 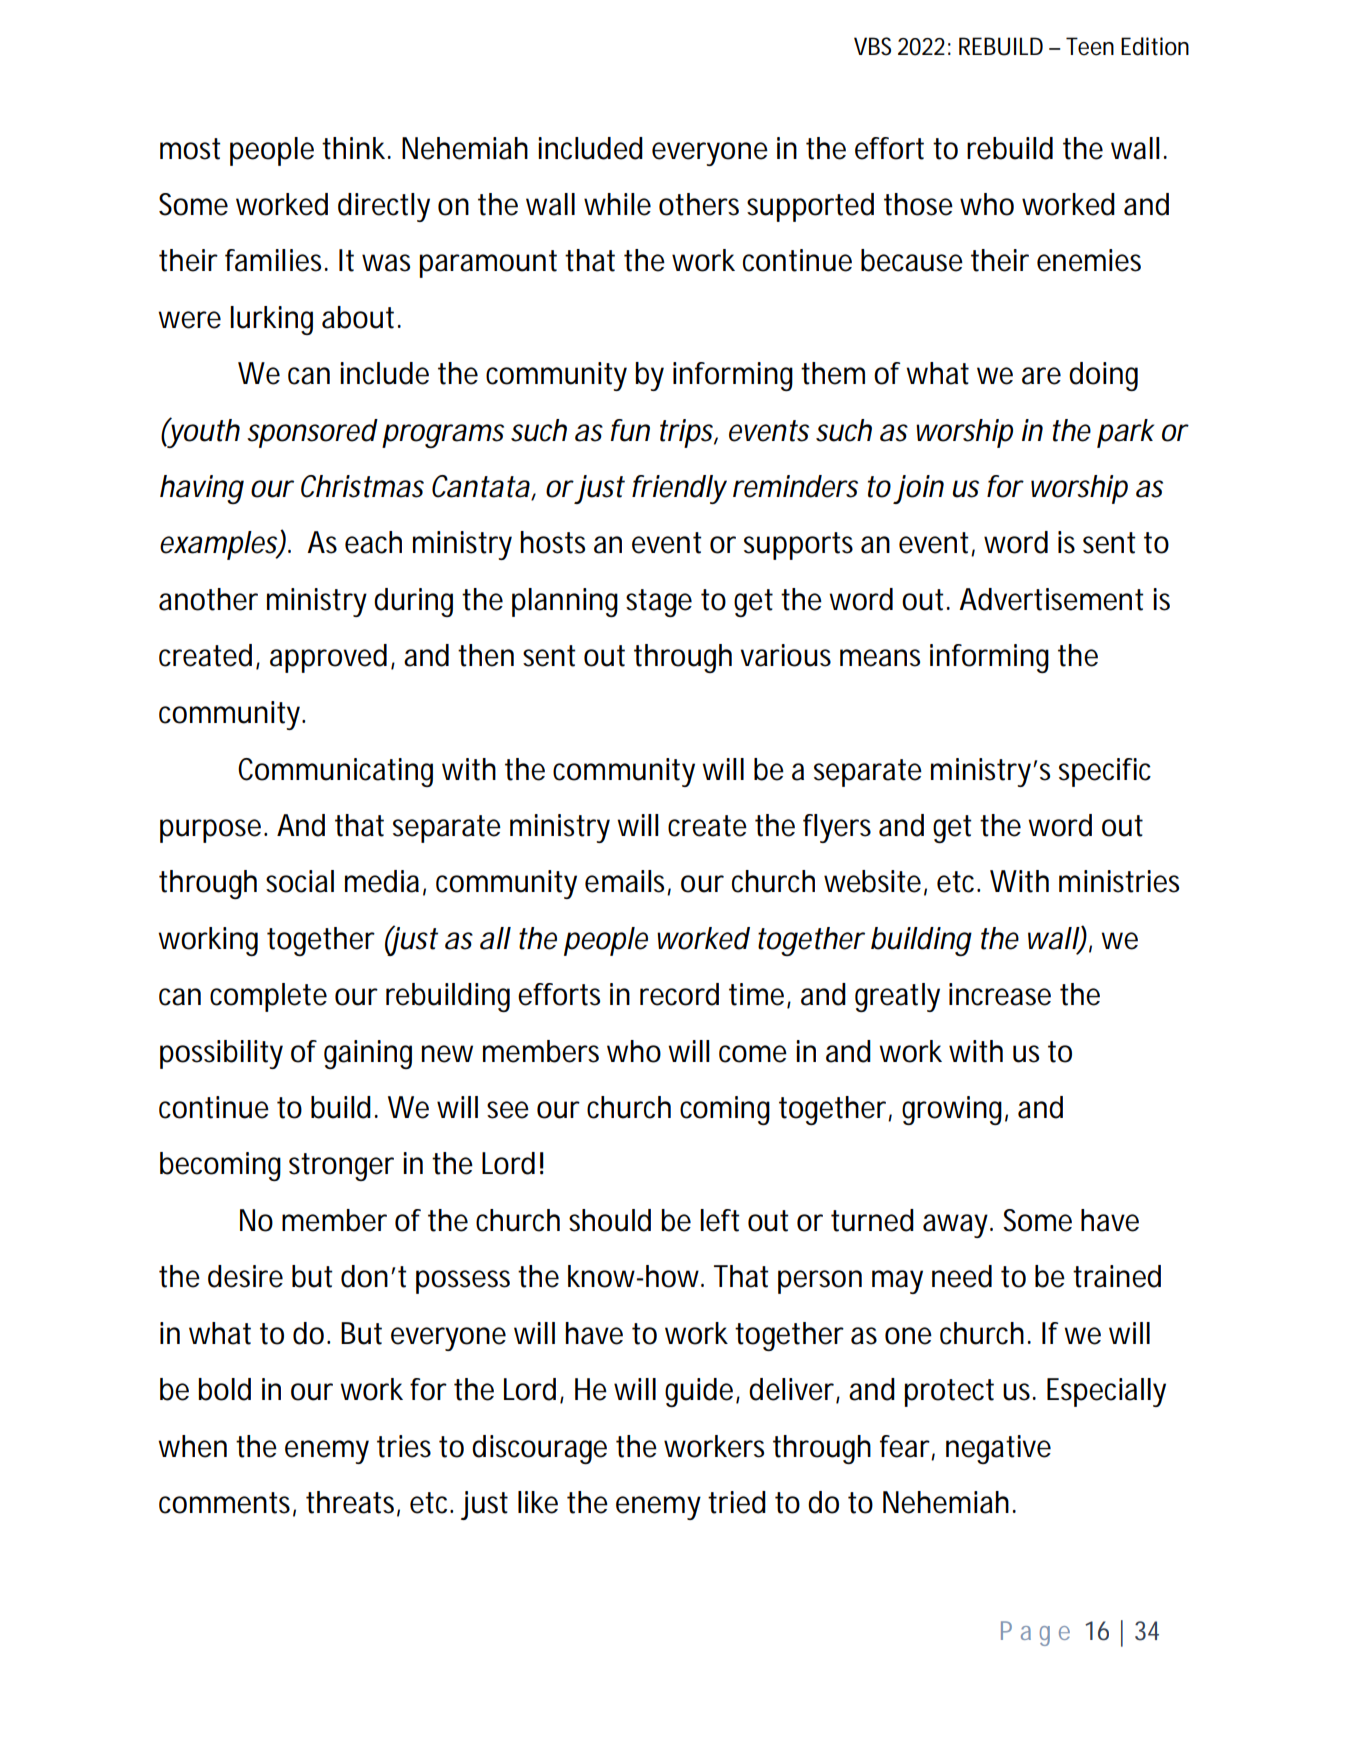 What do you see at coordinates (897, 997) in the image?
I see `greatly` at bounding box center [897, 997].
